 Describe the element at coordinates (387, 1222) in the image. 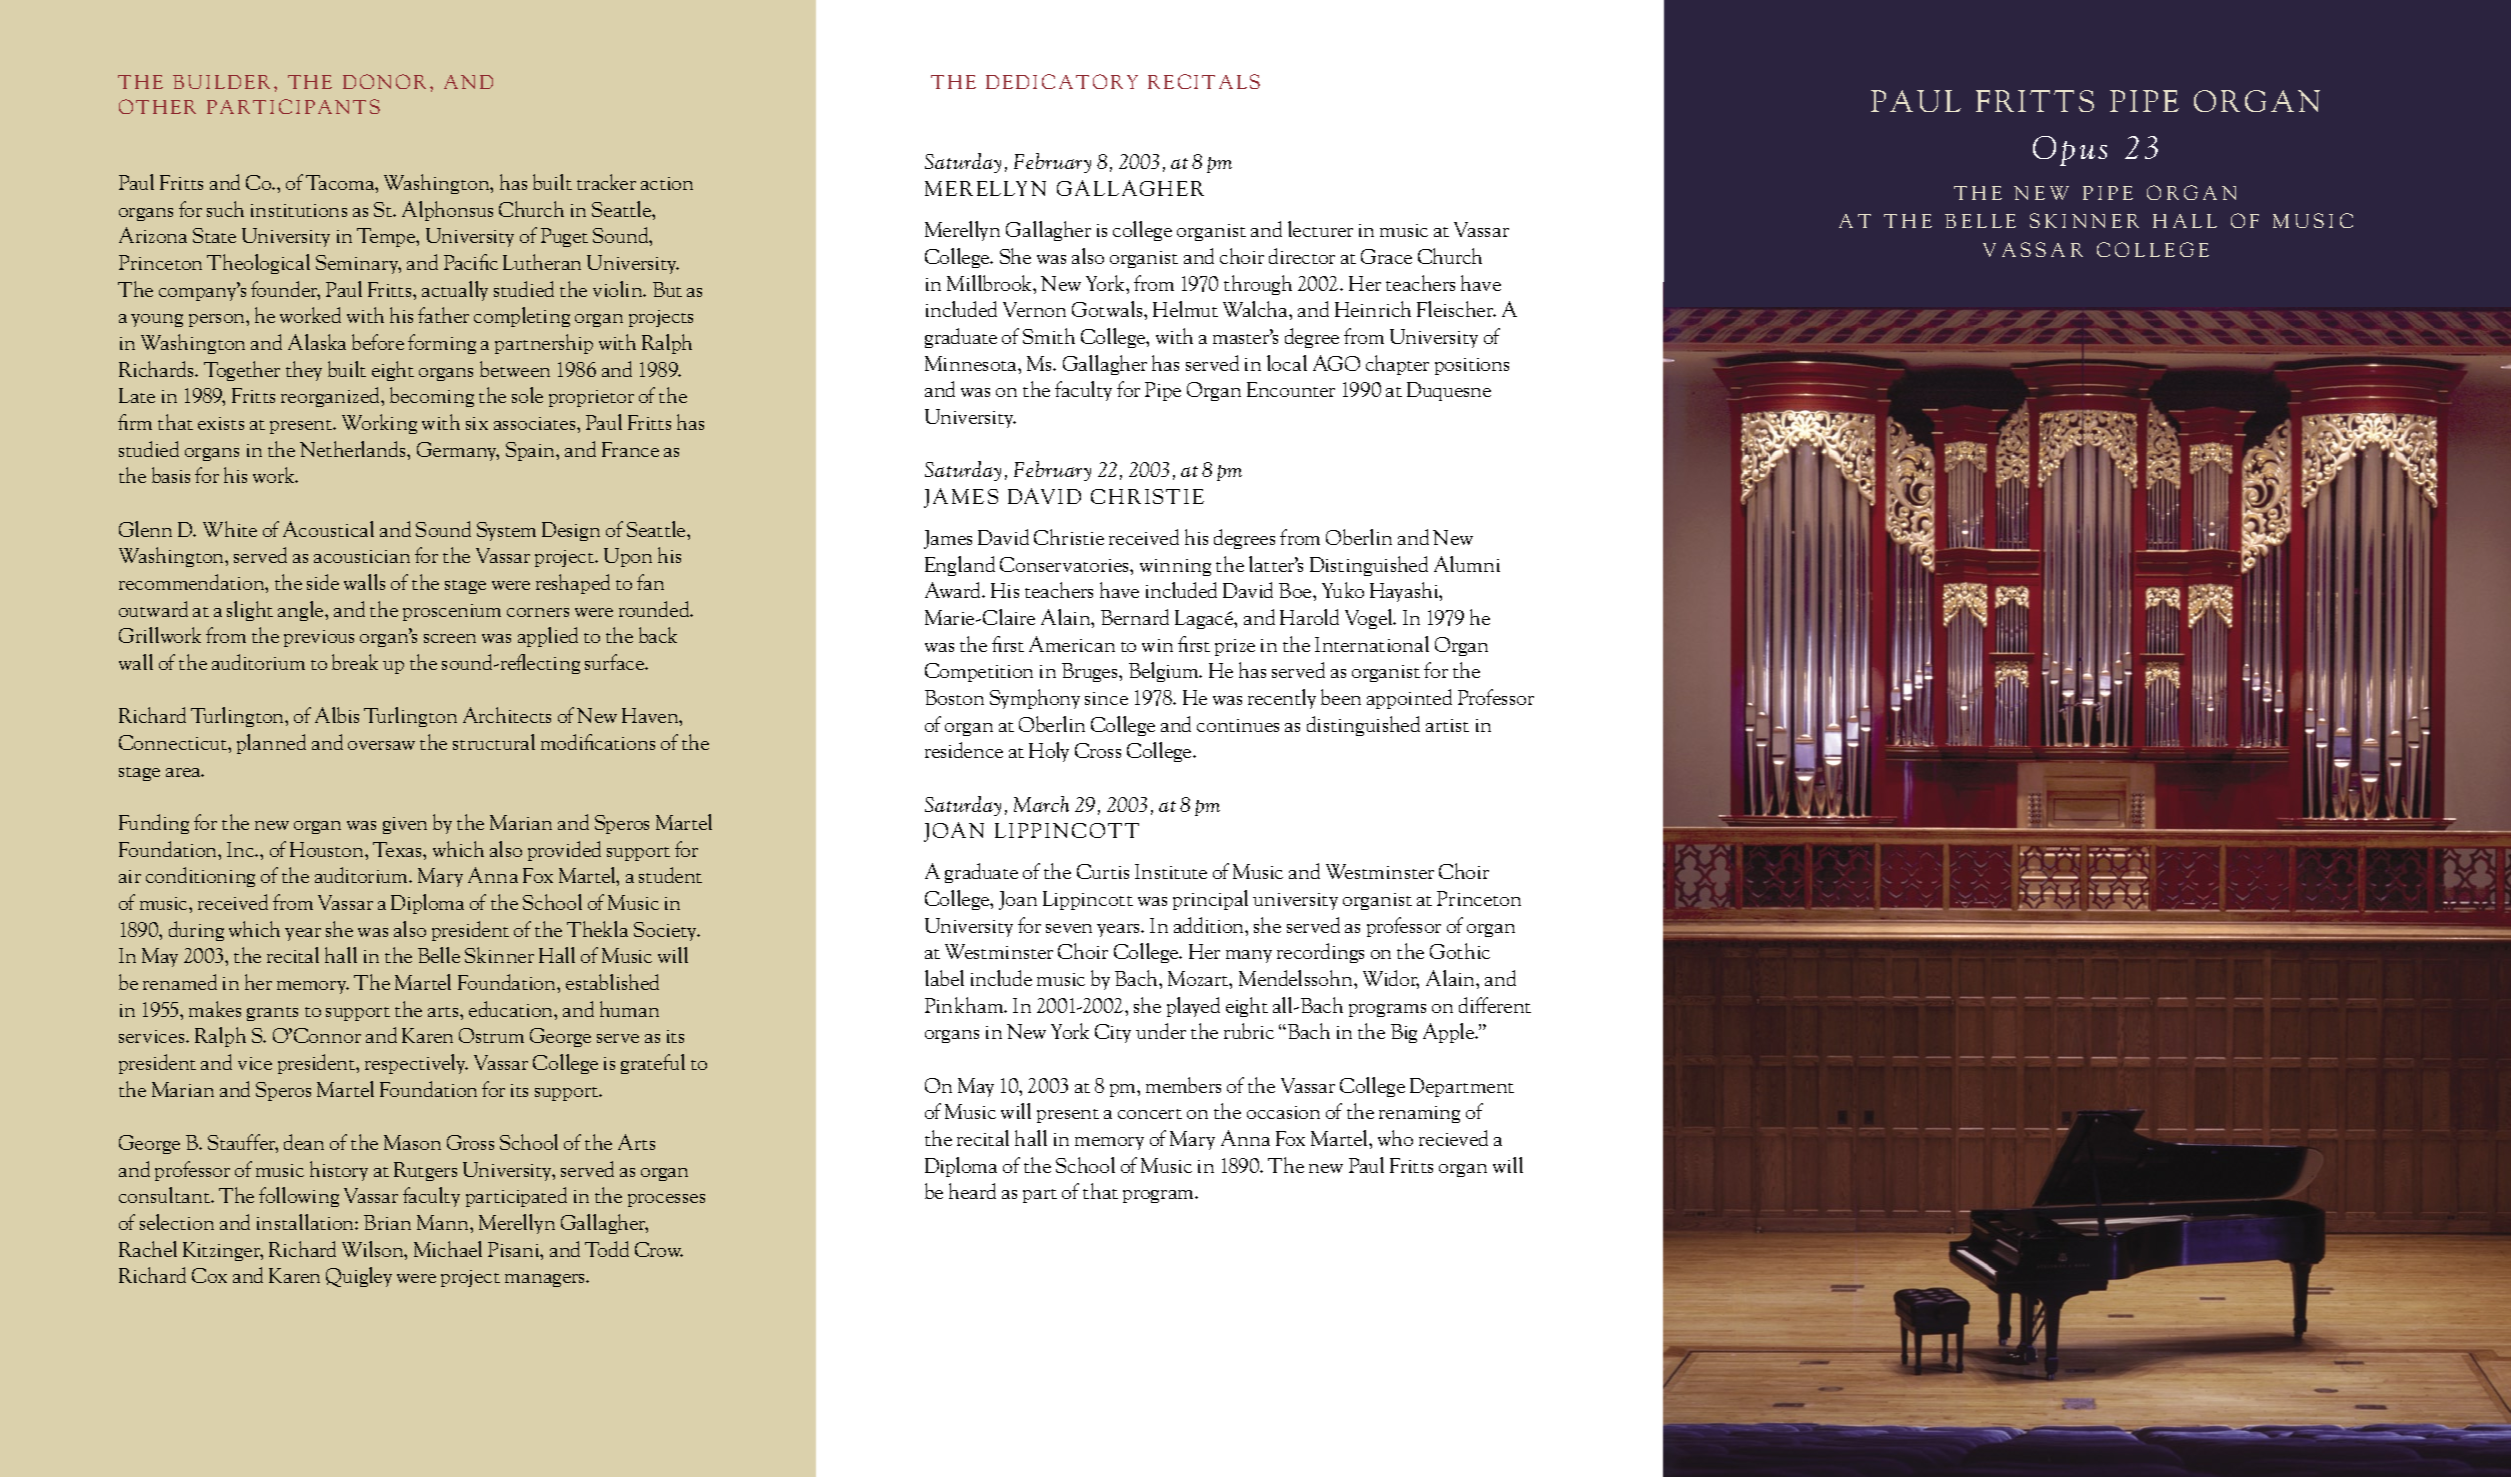

I see `Brian` at that location.
